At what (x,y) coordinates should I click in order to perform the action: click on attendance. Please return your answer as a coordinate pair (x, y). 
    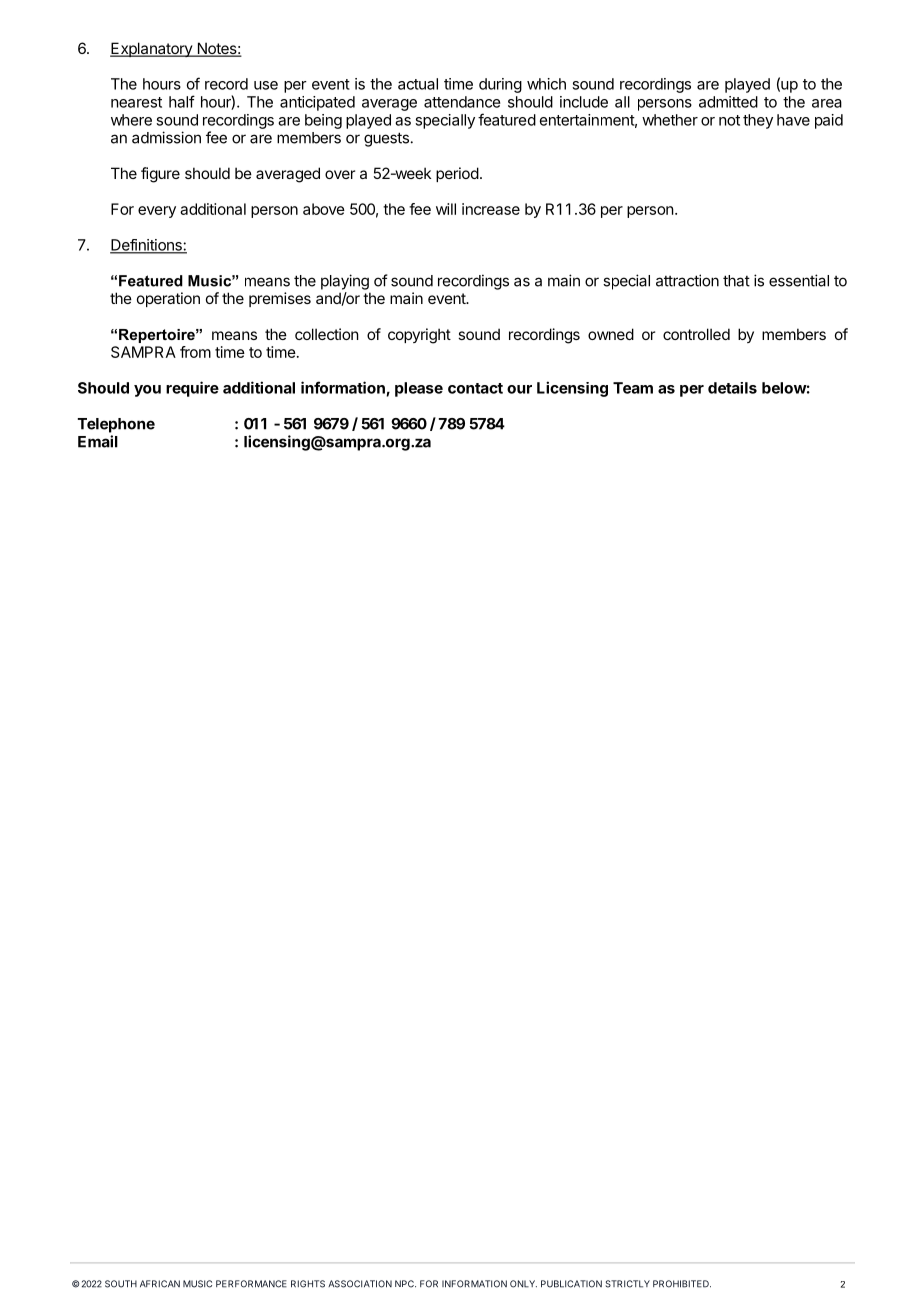
    Looking at the image, I should click on (462, 102).
